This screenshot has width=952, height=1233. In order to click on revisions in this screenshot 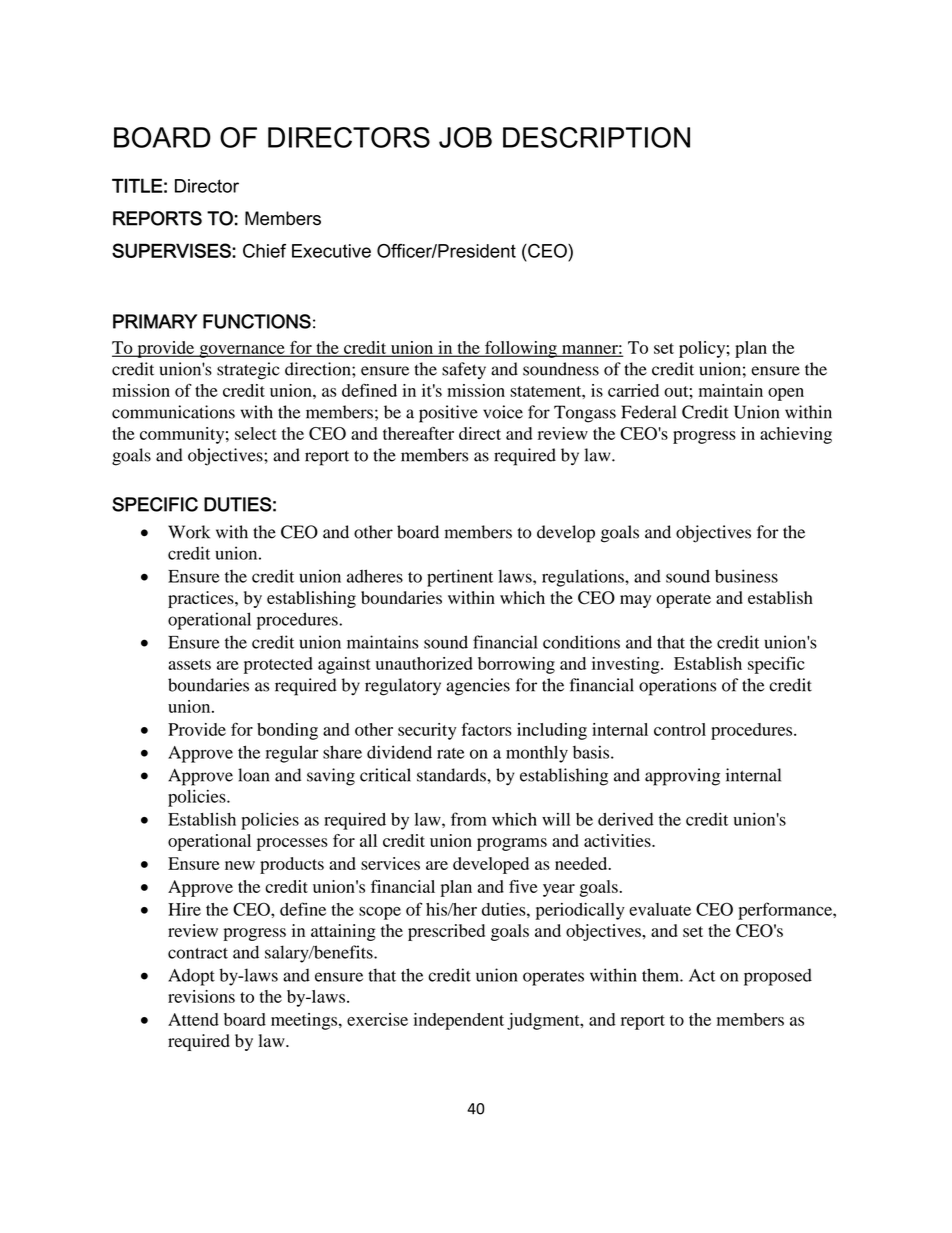, I will do `click(201, 996)`.
